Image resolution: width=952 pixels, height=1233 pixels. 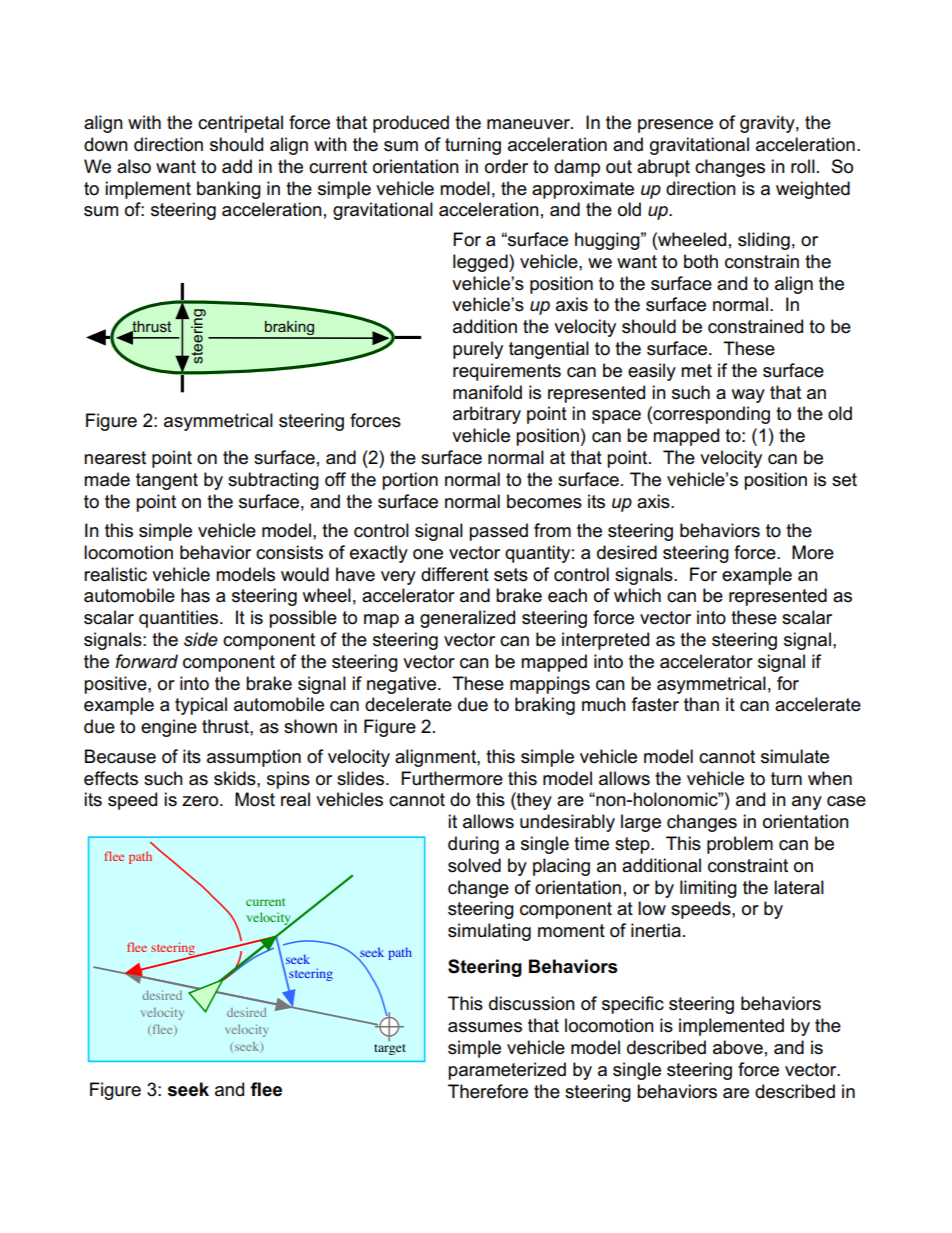 What do you see at coordinates (795, 756) in the screenshot?
I see `simulate` at bounding box center [795, 756].
